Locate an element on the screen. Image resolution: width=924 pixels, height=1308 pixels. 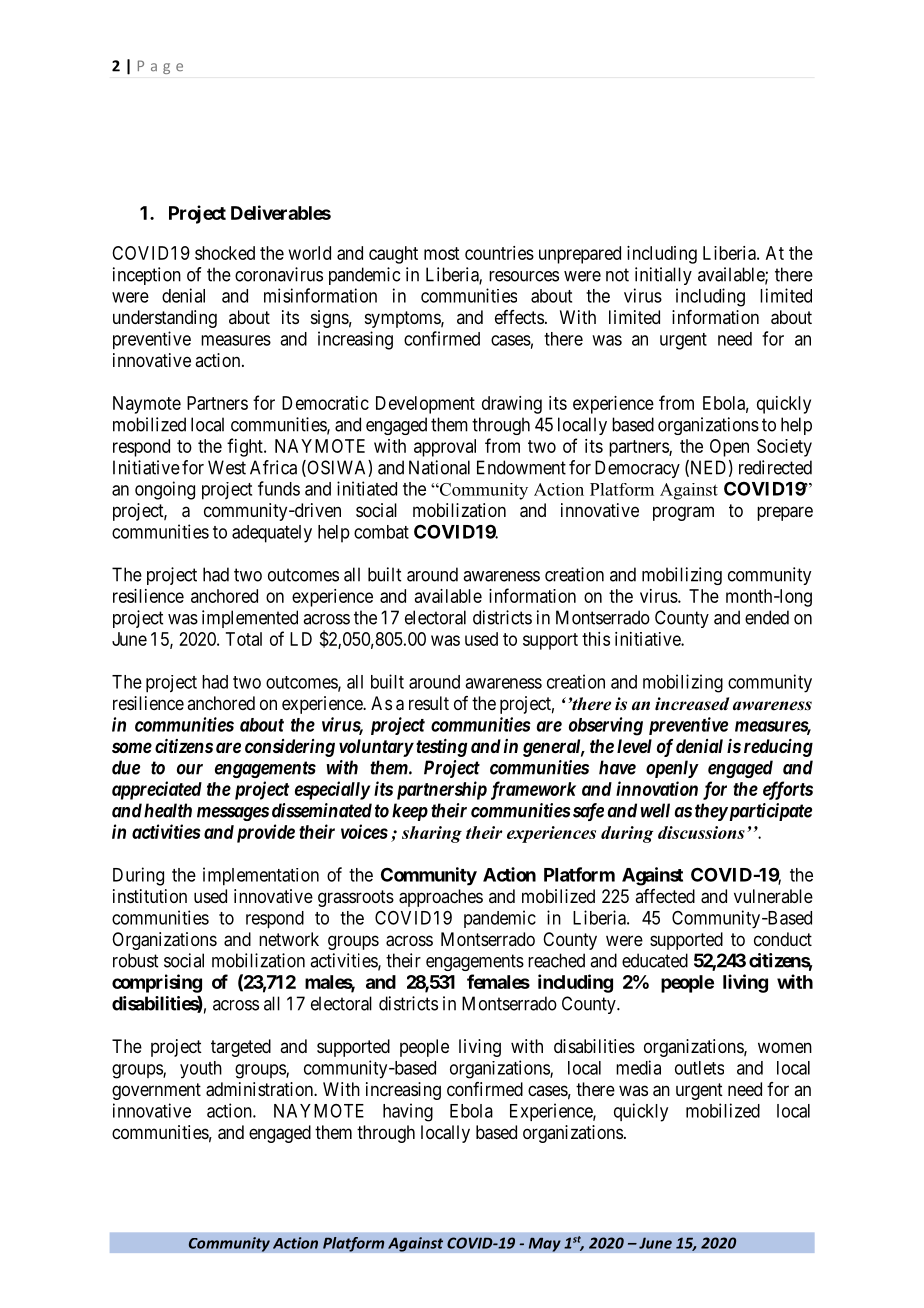
outlets is located at coordinates (699, 1068).
